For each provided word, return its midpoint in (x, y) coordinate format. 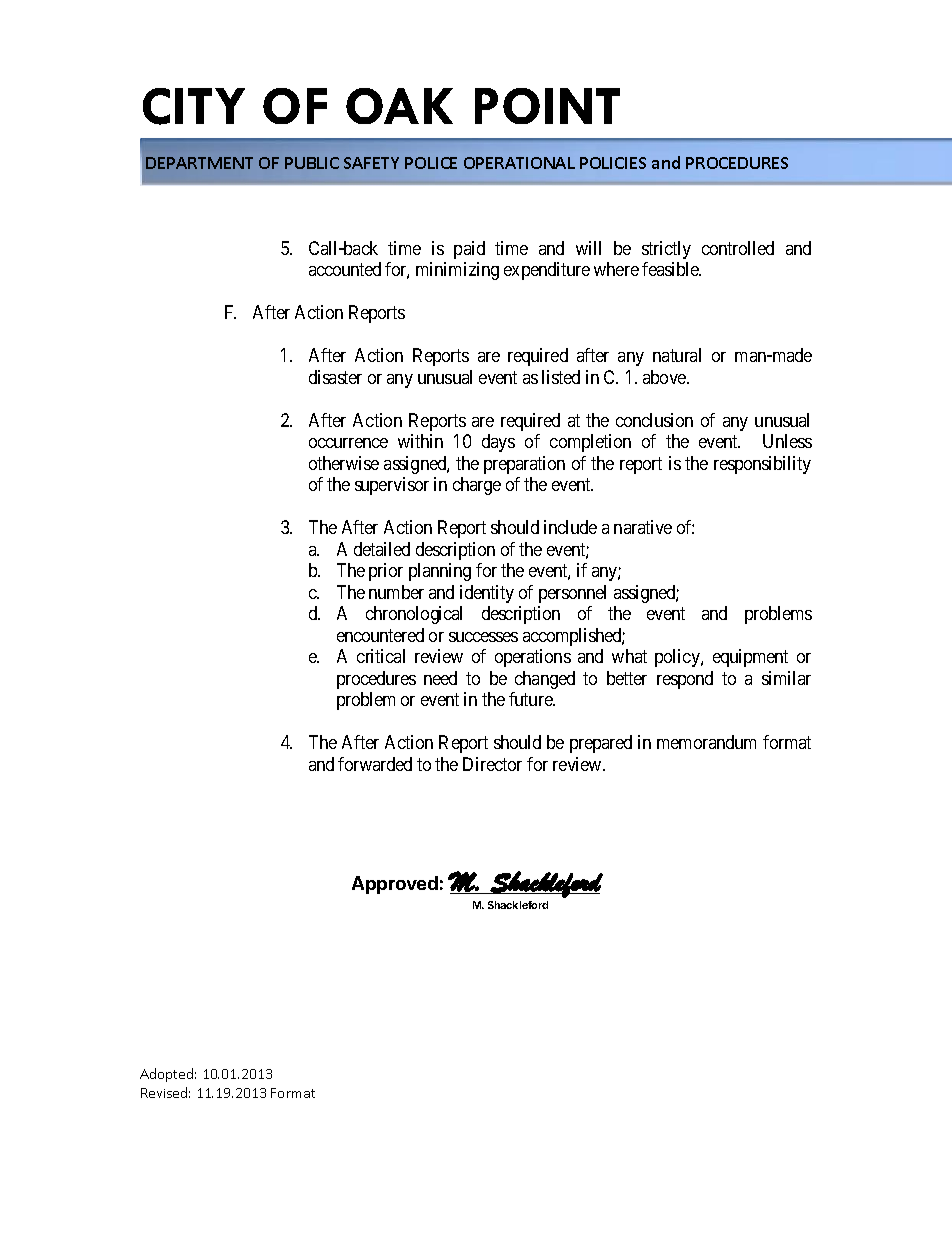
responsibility (762, 465)
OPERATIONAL (519, 163)
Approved (395, 885)
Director (492, 764)
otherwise (344, 463)
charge (477, 486)
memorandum (706, 742)
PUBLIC (312, 163)
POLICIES (613, 163)
